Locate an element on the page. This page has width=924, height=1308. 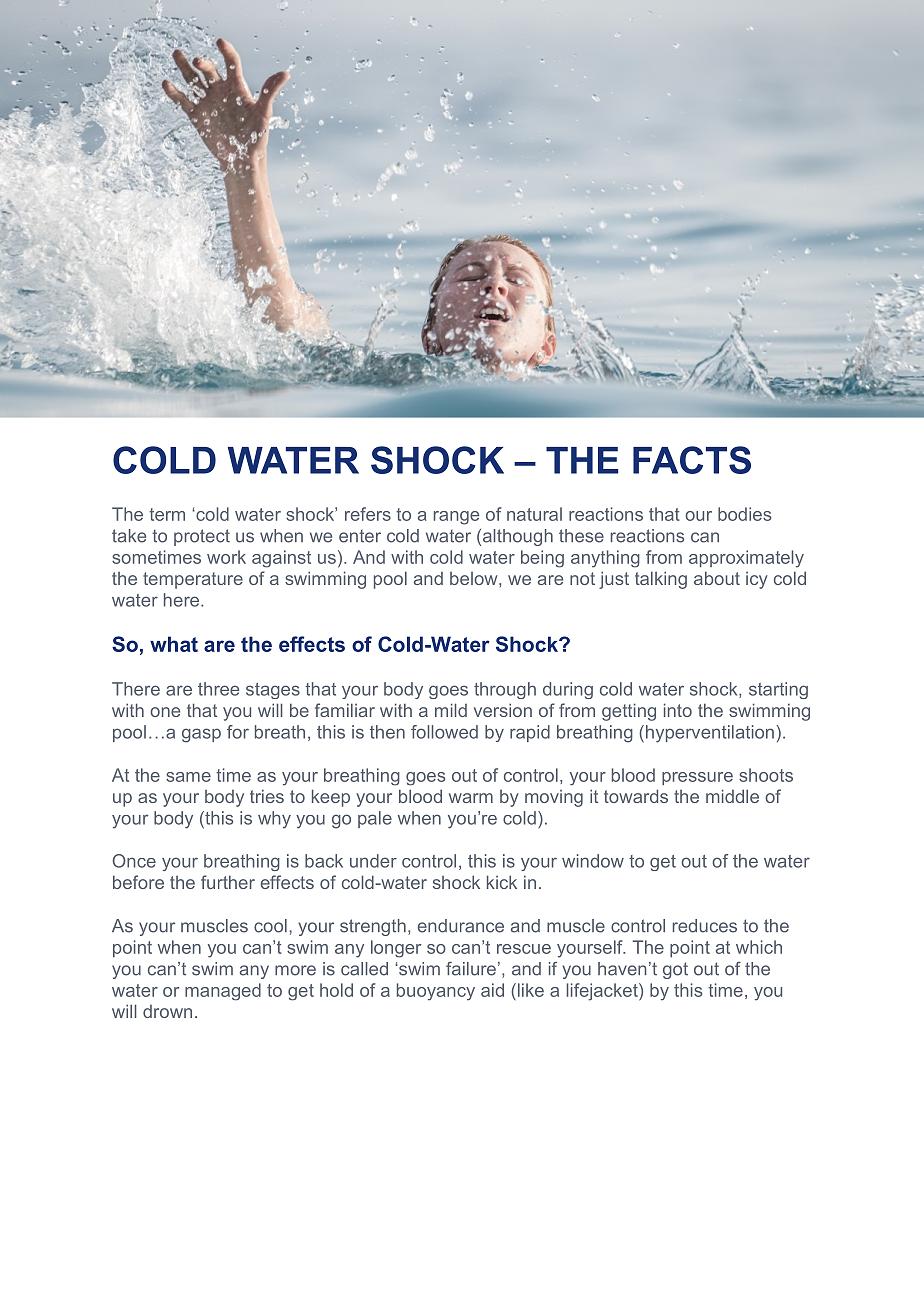
about is located at coordinates (717, 578).
